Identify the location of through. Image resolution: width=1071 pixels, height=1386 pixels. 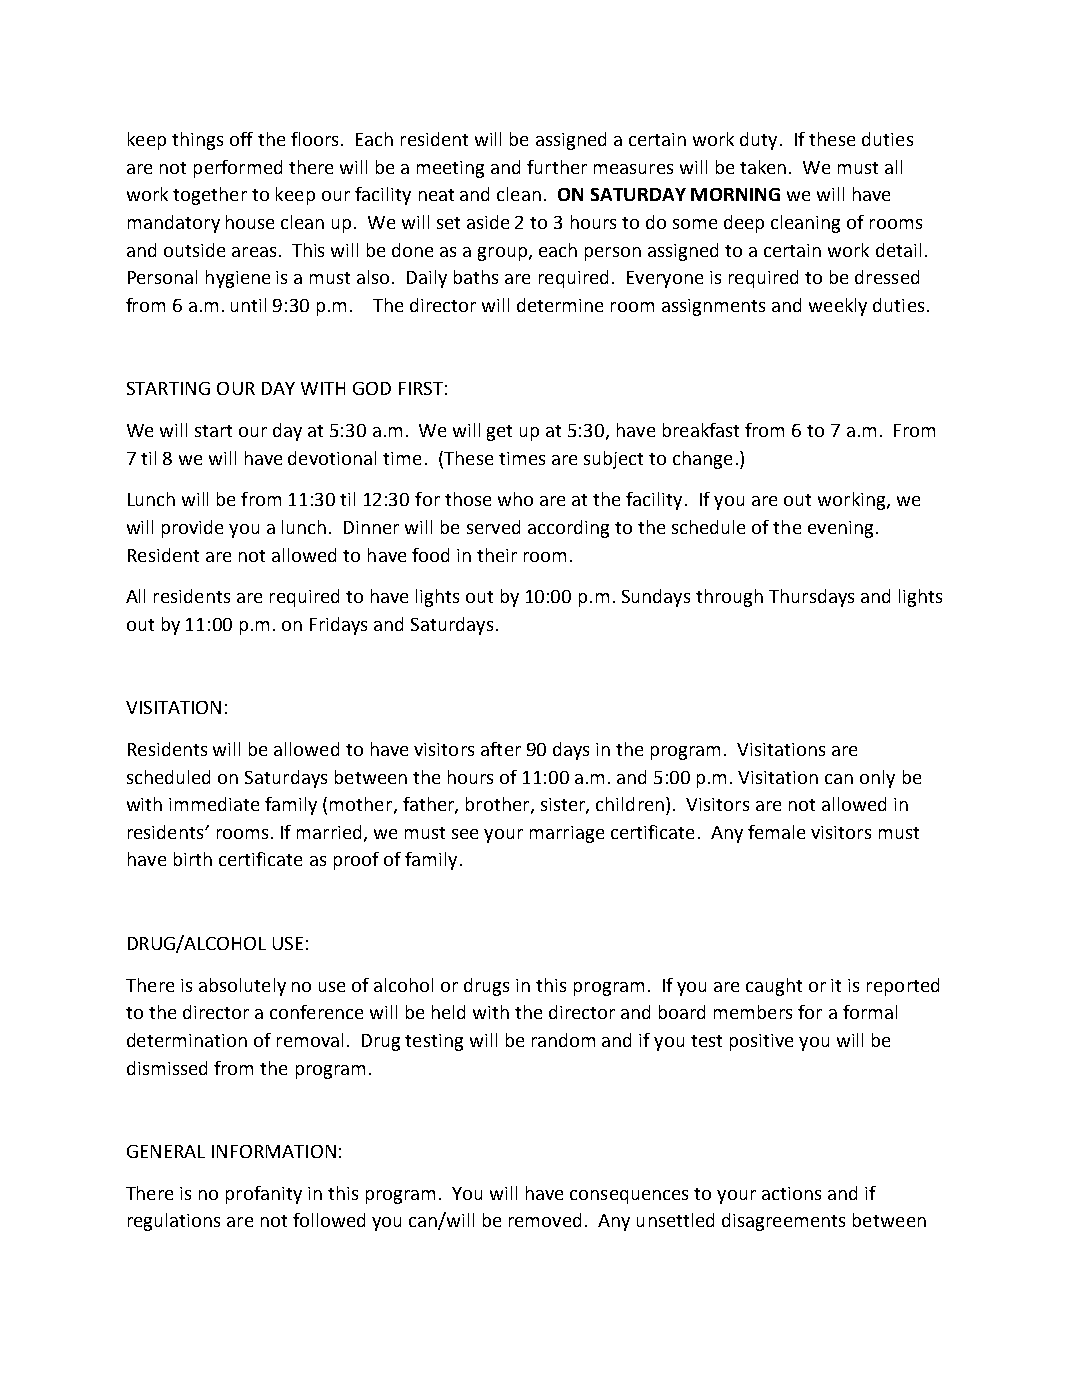
(729, 598).
